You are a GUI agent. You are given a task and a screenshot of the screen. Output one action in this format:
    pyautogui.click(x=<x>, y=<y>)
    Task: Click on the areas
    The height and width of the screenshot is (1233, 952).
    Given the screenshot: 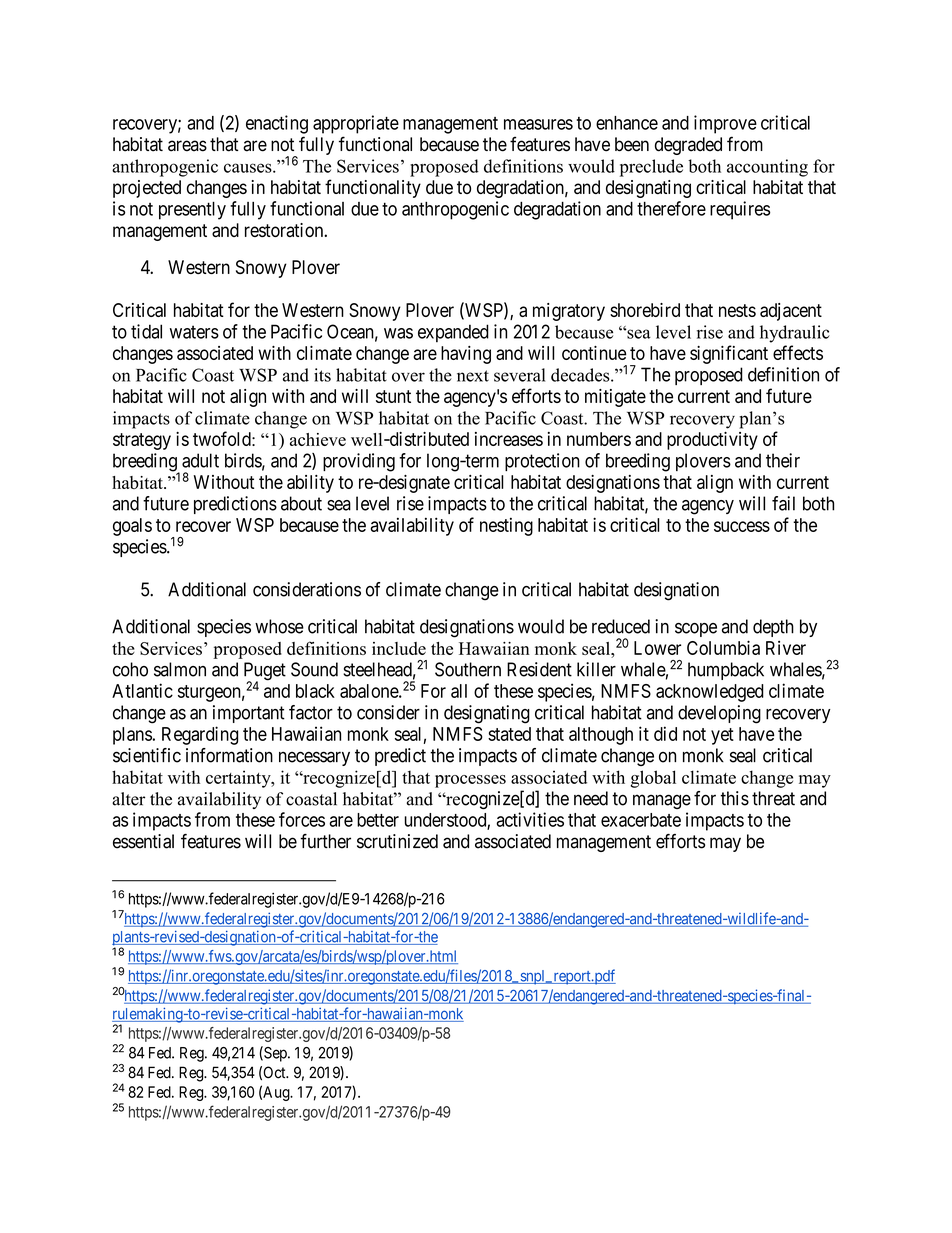 What is the action you would take?
    pyautogui.click(x=187, y=146)
